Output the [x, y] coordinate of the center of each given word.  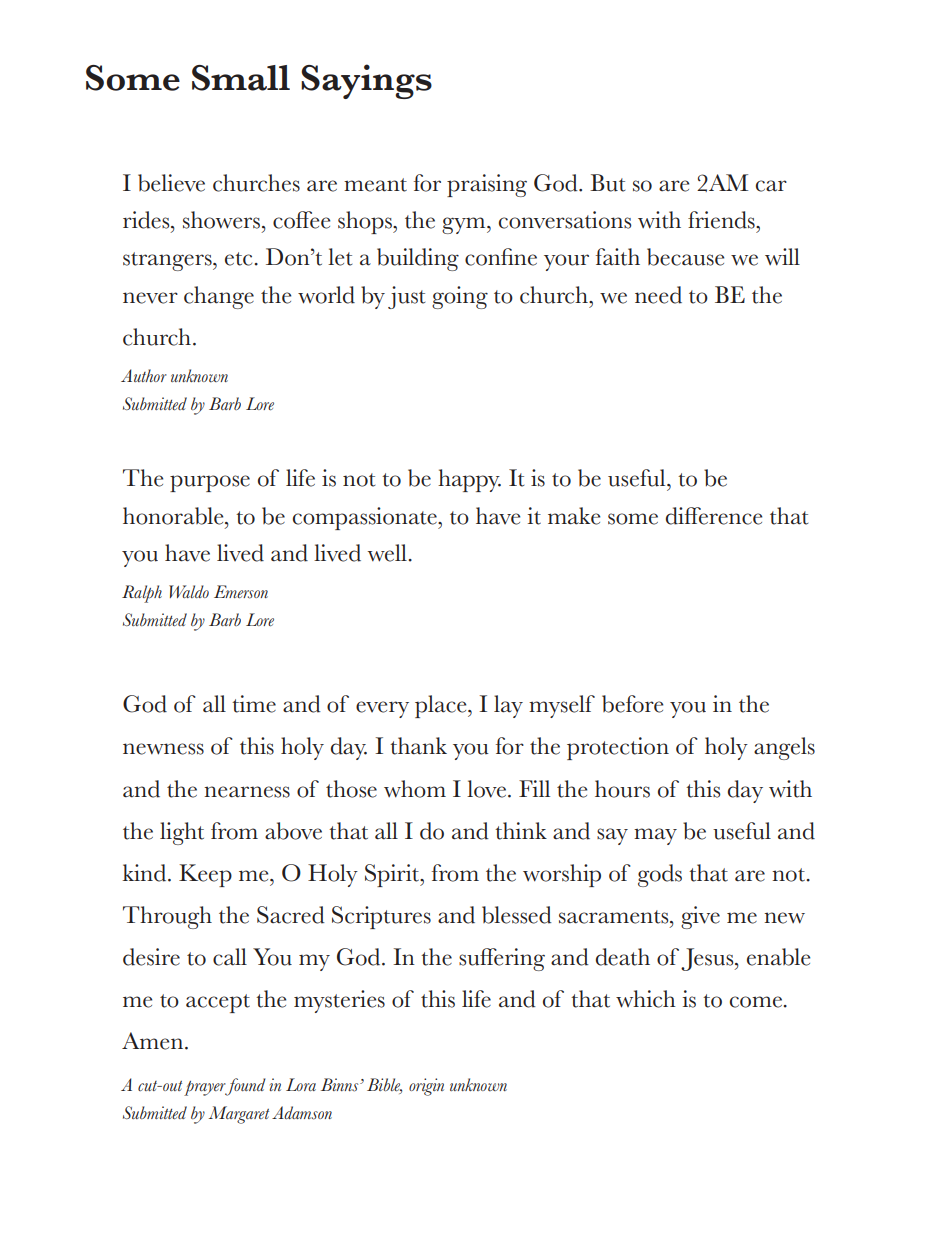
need [658, 295]
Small [241, 78]
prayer [206, 1088]
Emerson [241, 592]
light [182, 833]
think [521, 831]
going [460, 297]
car [771, 186]
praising [487, 185]
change [219, 297]
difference [714, 516]
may [655, 836]
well [388, 553]
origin [426, 1087]
